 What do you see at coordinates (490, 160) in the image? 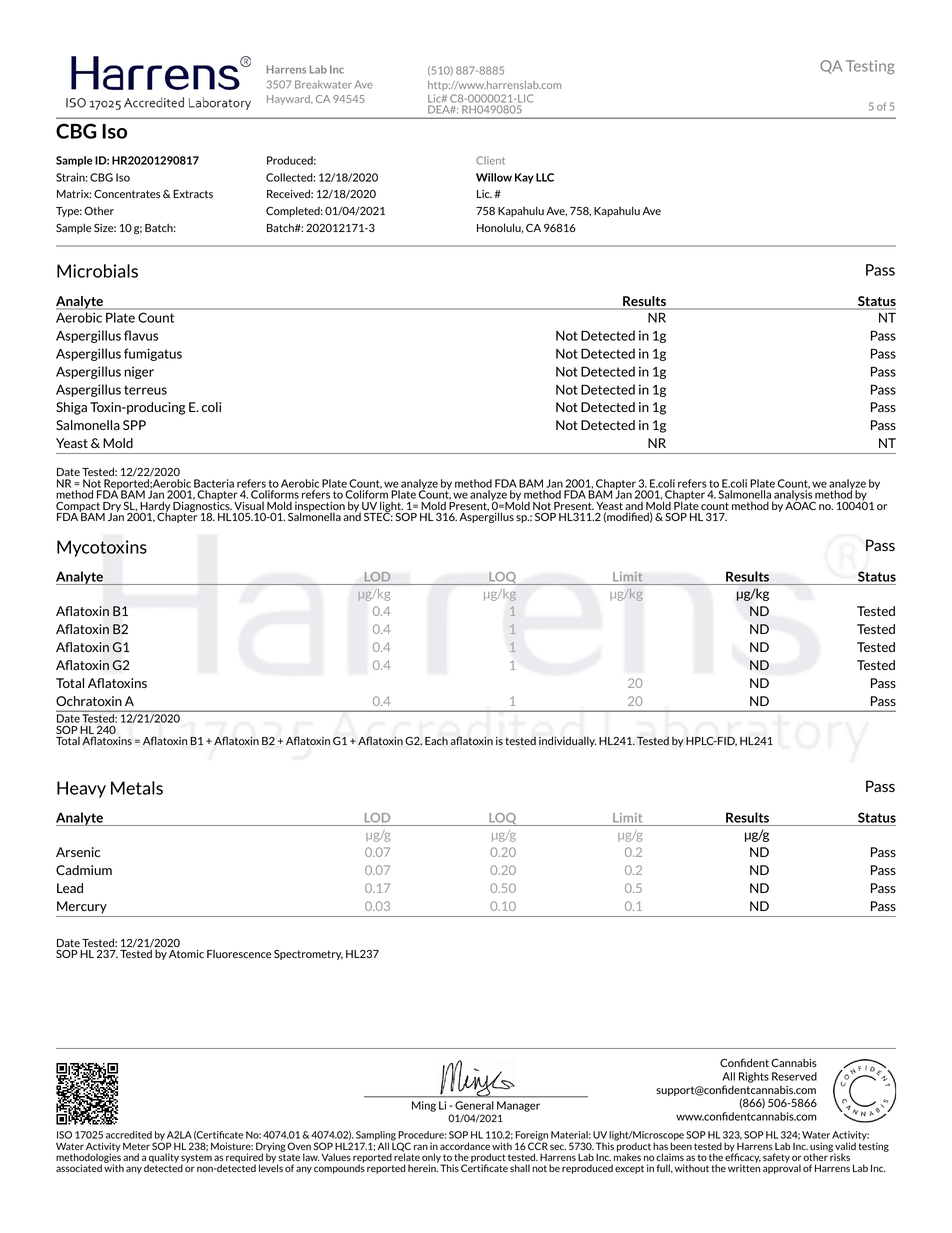
I see `Client` at bounding box center [490, 160].
